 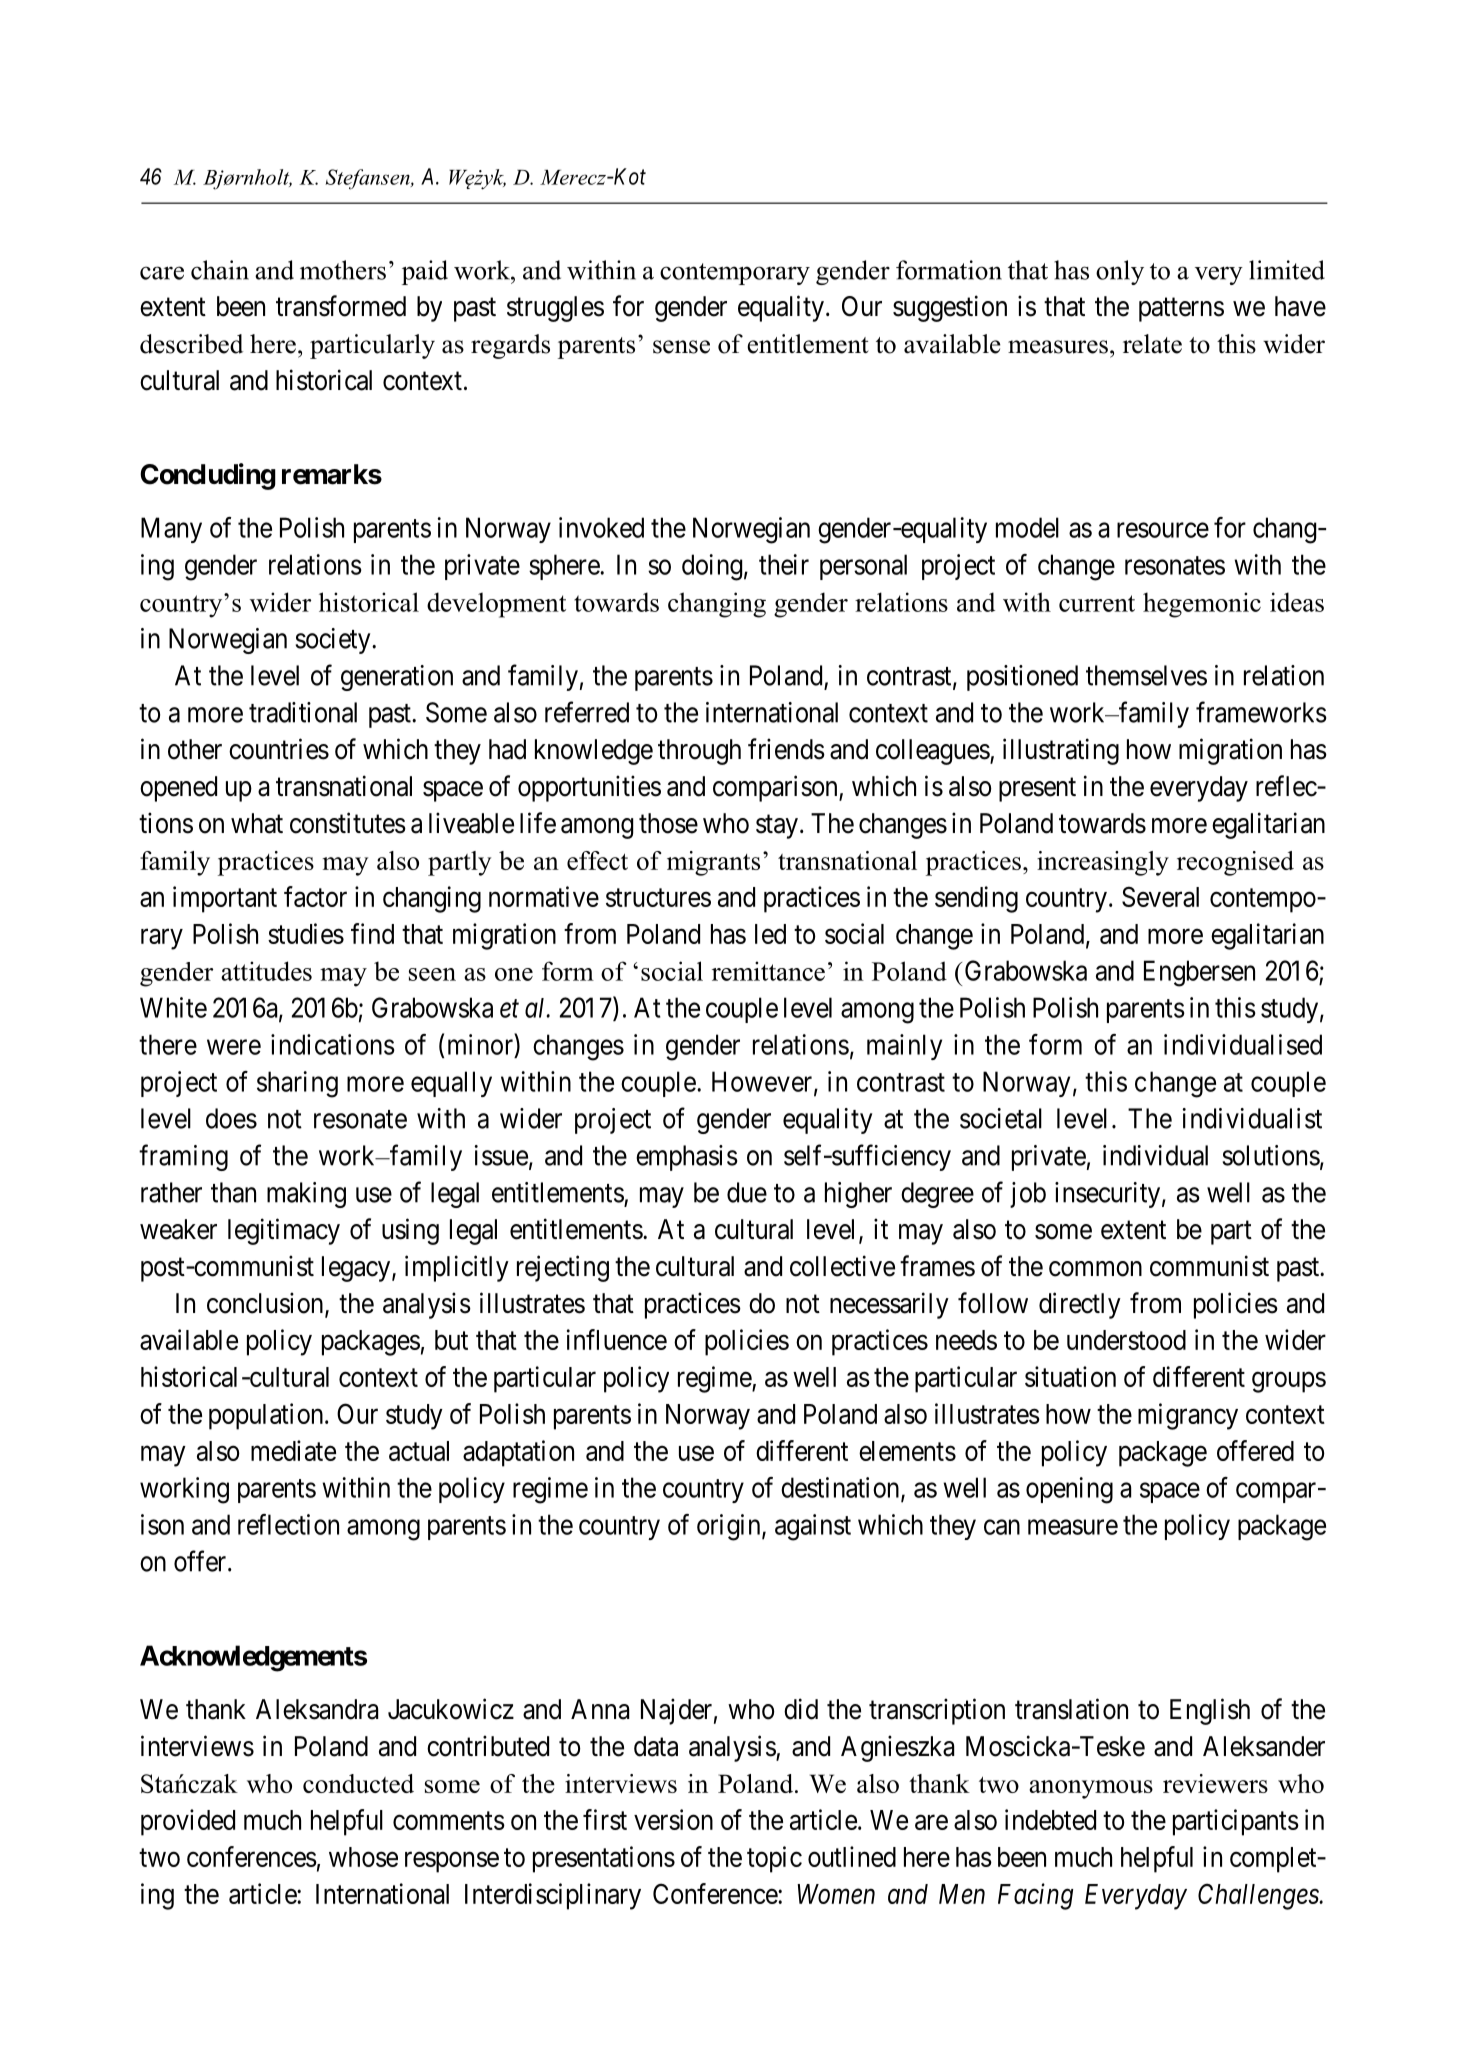 I want to click on origin, so click(x=730, y=1527).
